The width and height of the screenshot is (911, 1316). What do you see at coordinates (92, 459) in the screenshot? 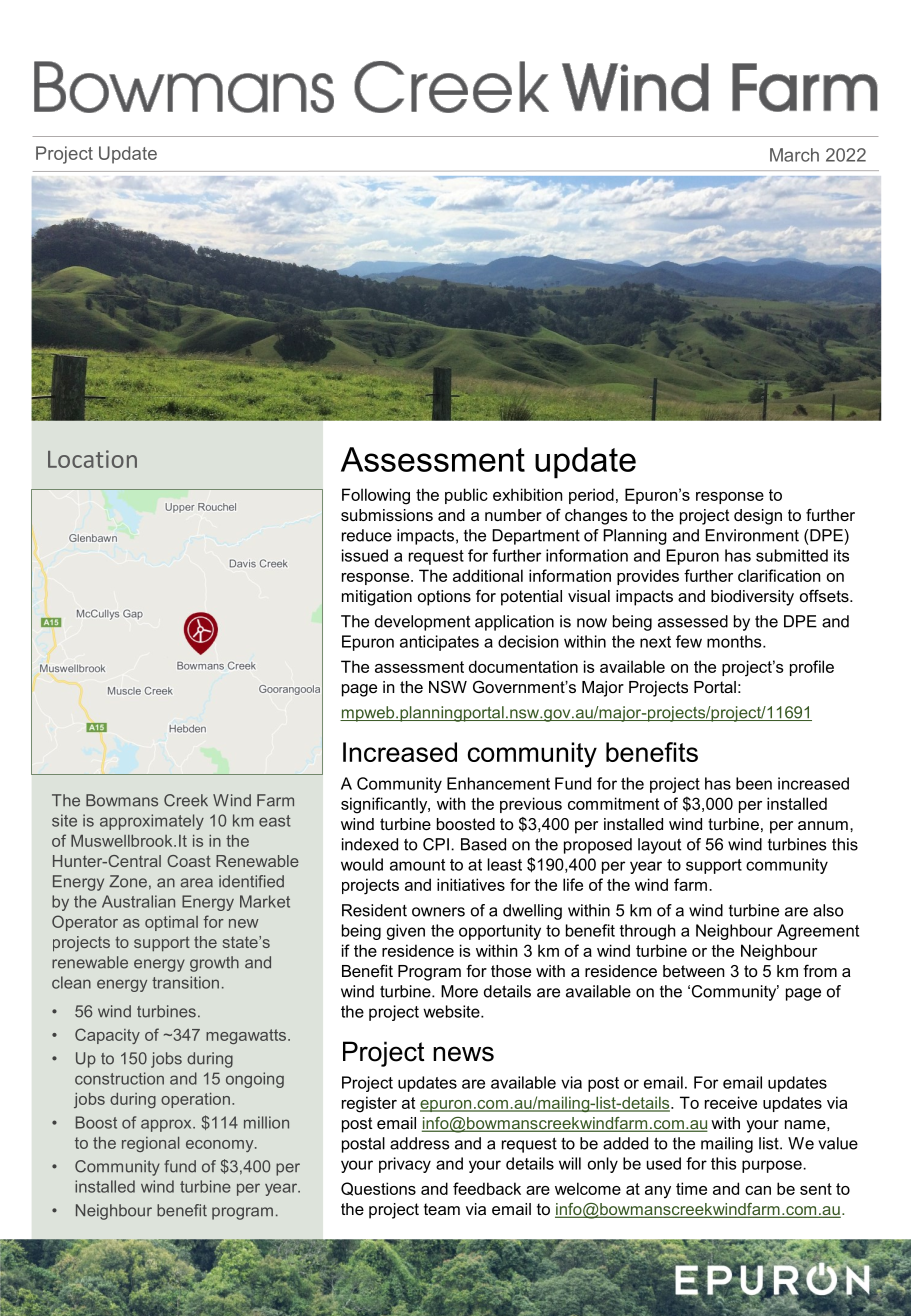
I see `Location` at bounding box center [92, 459].
